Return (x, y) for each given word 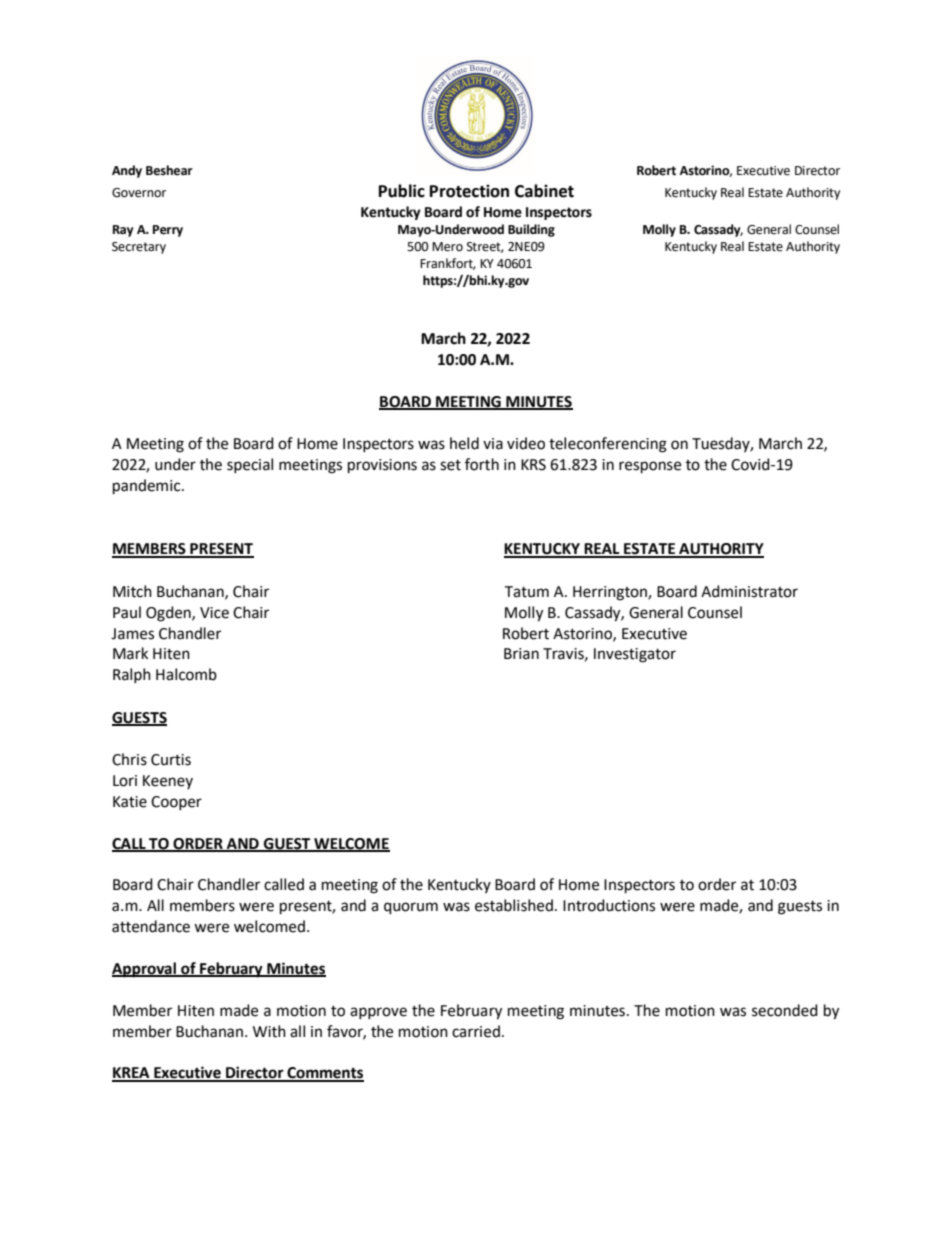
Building (531, 230)
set (450, 465)
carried (476, 1031)
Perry (168, 231)
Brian (521, 654)
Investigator (635, 655)
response (650, 467)
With (269, 1031)
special (250, 465)
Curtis (171, 760)
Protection (469, 191)
